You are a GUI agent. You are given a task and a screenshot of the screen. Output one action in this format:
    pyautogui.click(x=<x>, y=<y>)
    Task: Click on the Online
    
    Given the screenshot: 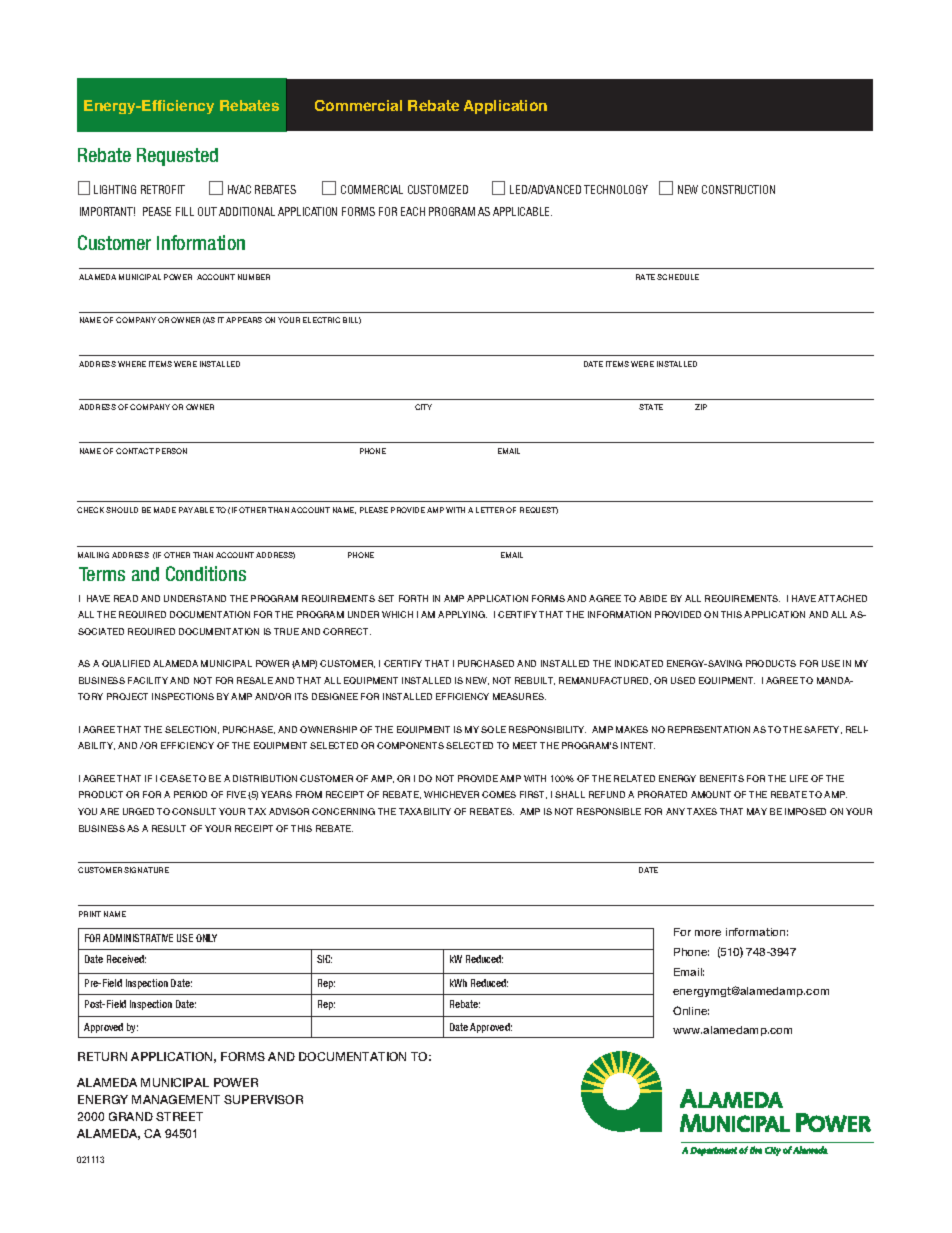 What is the action you would take?
    pyautogui.click(x=691, y=1010)
